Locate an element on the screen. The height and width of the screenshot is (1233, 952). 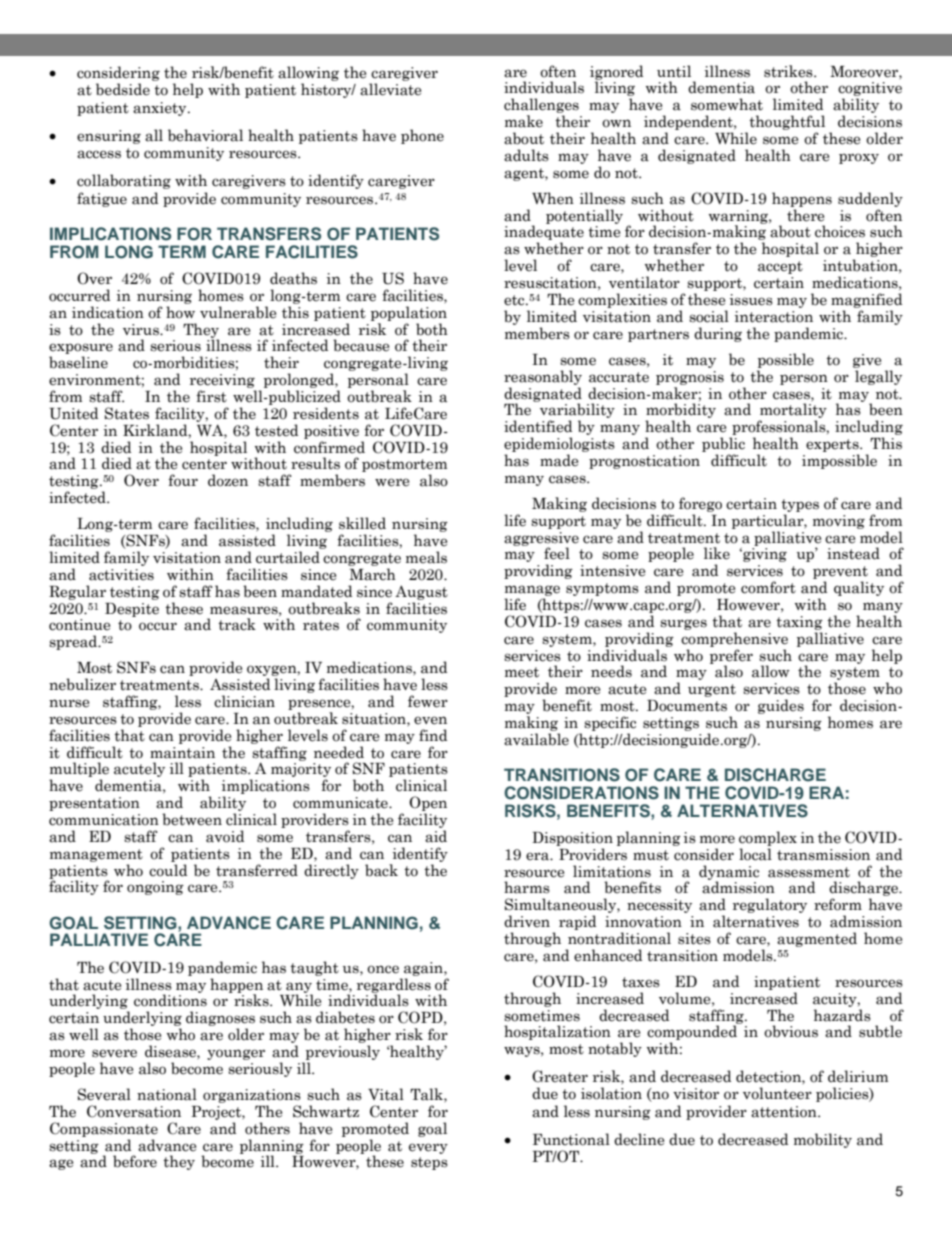
could is located at coordinates (168, 870).
